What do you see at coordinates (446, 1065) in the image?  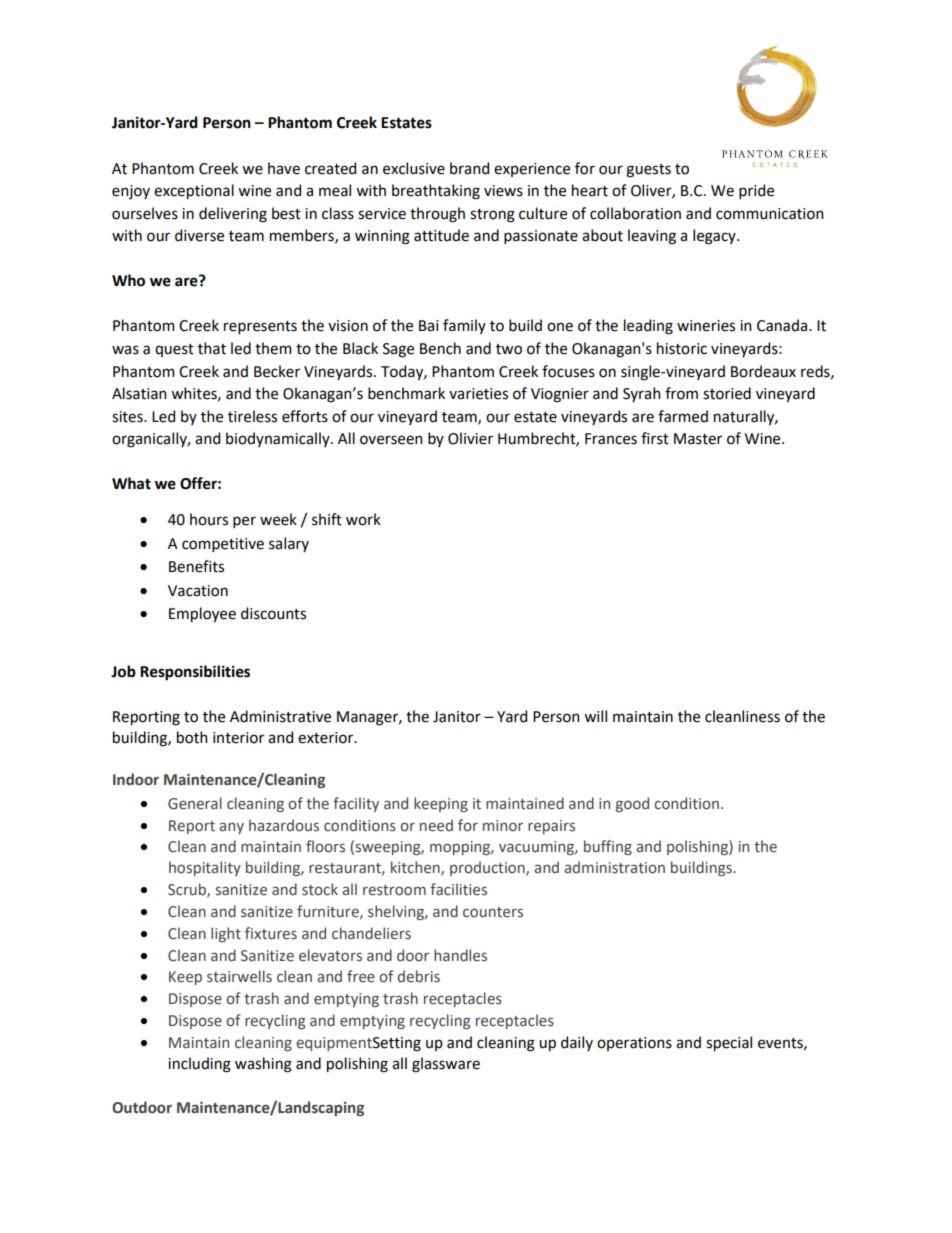 I see `glassware` at bounding box center [446, 1065].
